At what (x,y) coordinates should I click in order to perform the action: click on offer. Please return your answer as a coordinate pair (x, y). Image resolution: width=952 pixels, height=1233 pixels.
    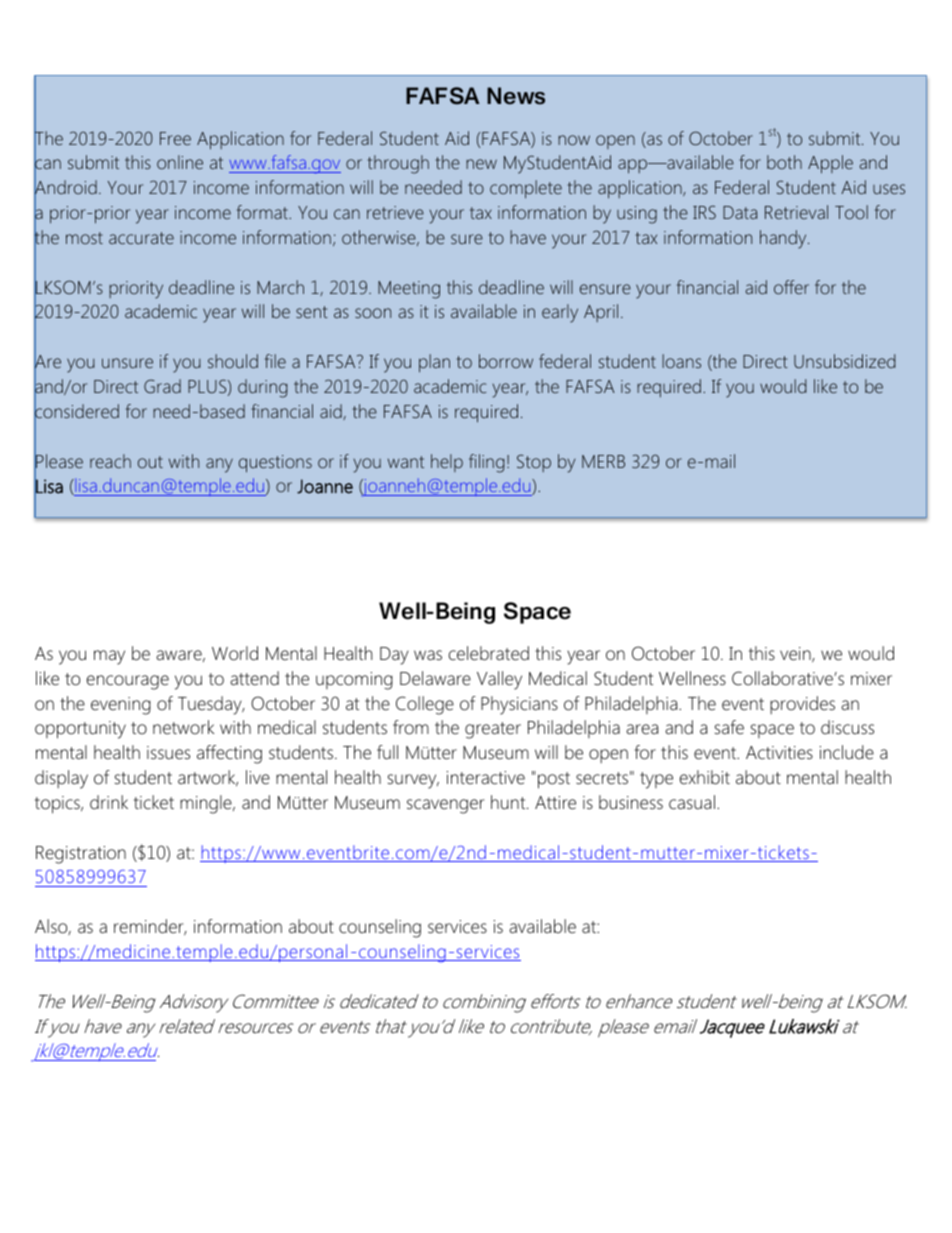
    Looking at the image, I should click on (791, 287).
